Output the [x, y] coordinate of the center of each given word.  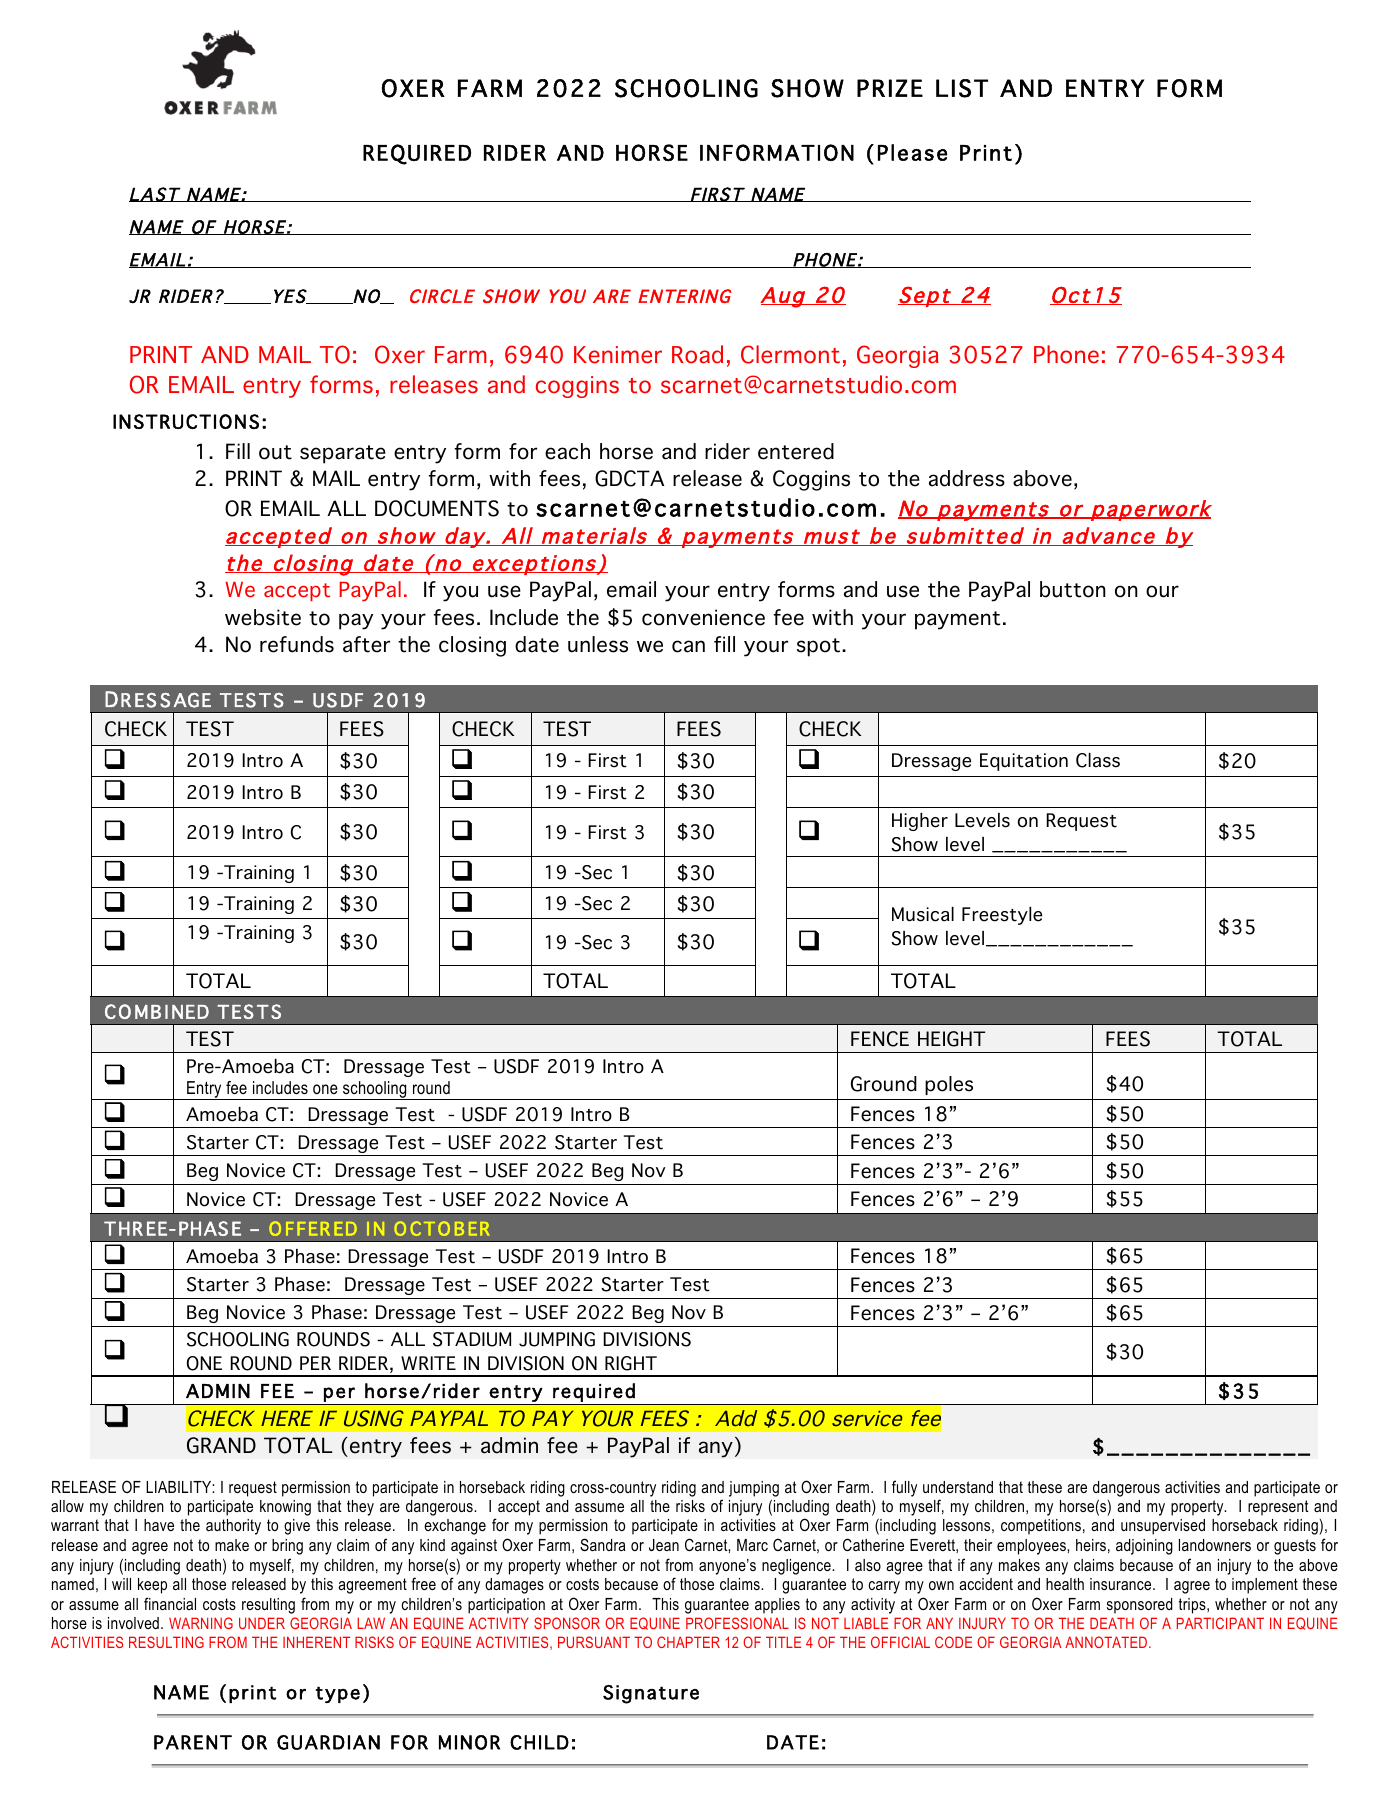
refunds [297, 644]
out [275, 452]
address [967, 478]
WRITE [428, 1363]
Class [1098, 760]
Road [697, 354]
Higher [920, 822]
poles [949, 1085]
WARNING [201, 1623]
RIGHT [631, 1363]
